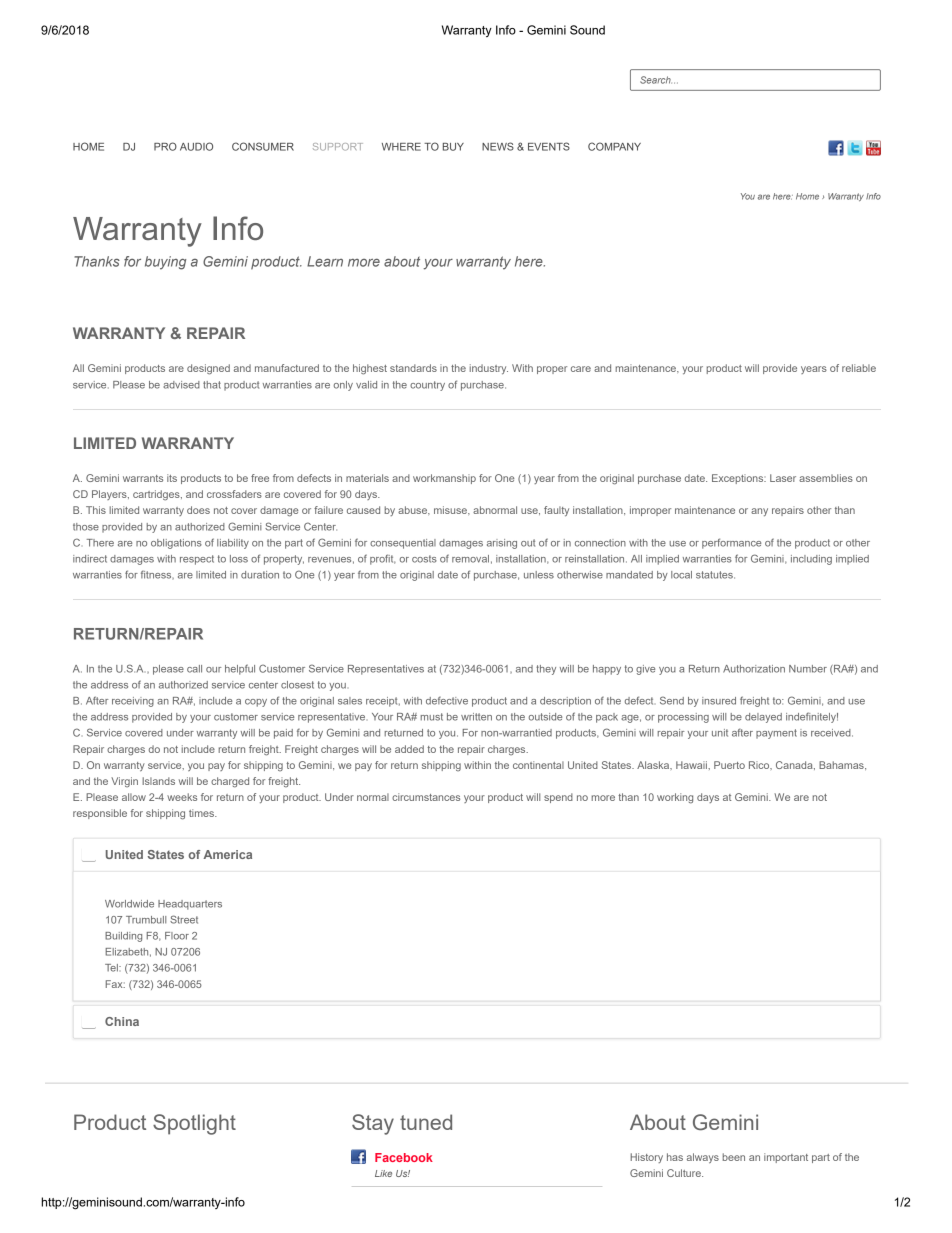  Describe the element at coordinates (194, 1124) in the page. I see `Spotlight` at that location.
